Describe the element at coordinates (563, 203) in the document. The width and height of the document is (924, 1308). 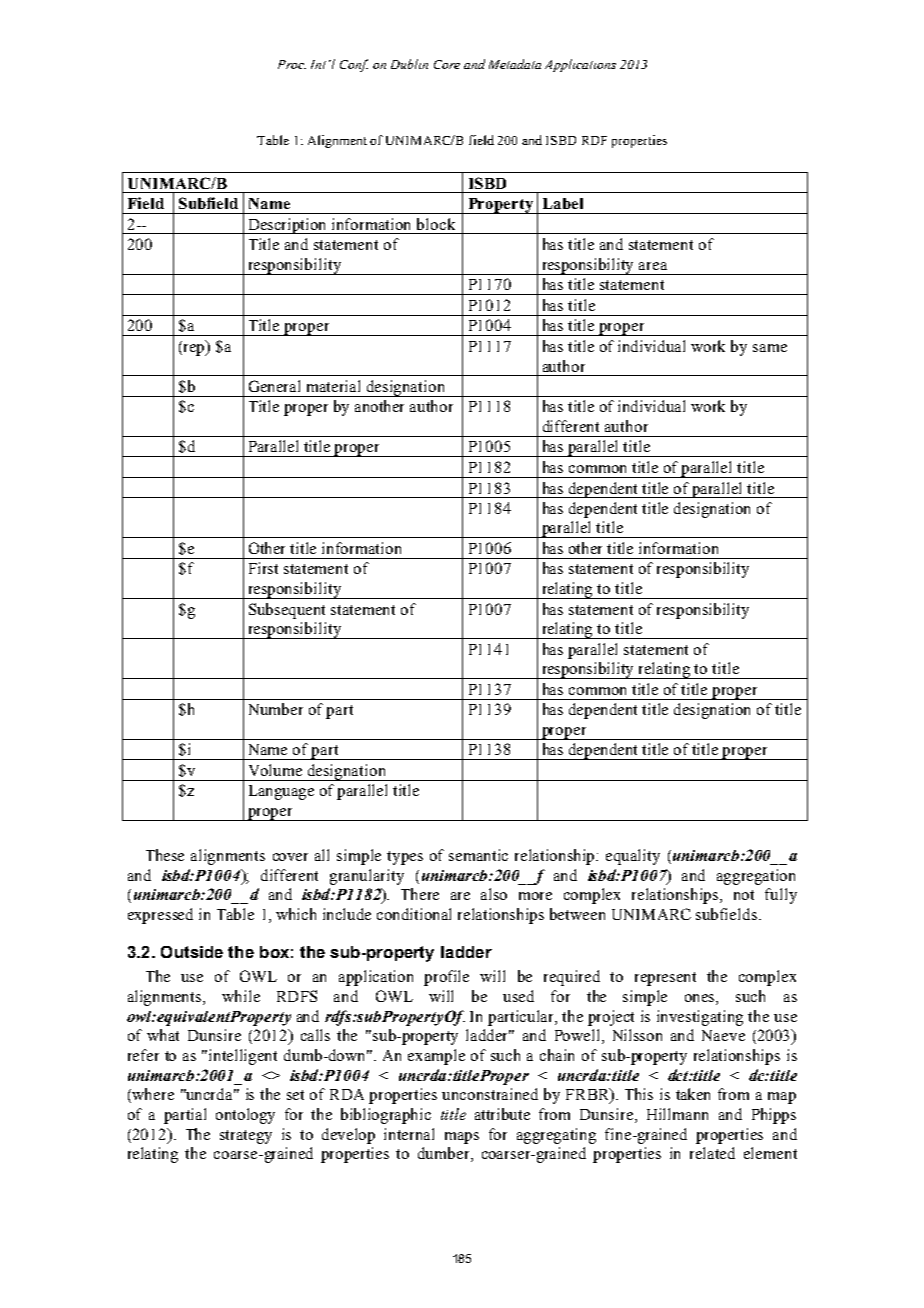
I see `Label` at that location.
